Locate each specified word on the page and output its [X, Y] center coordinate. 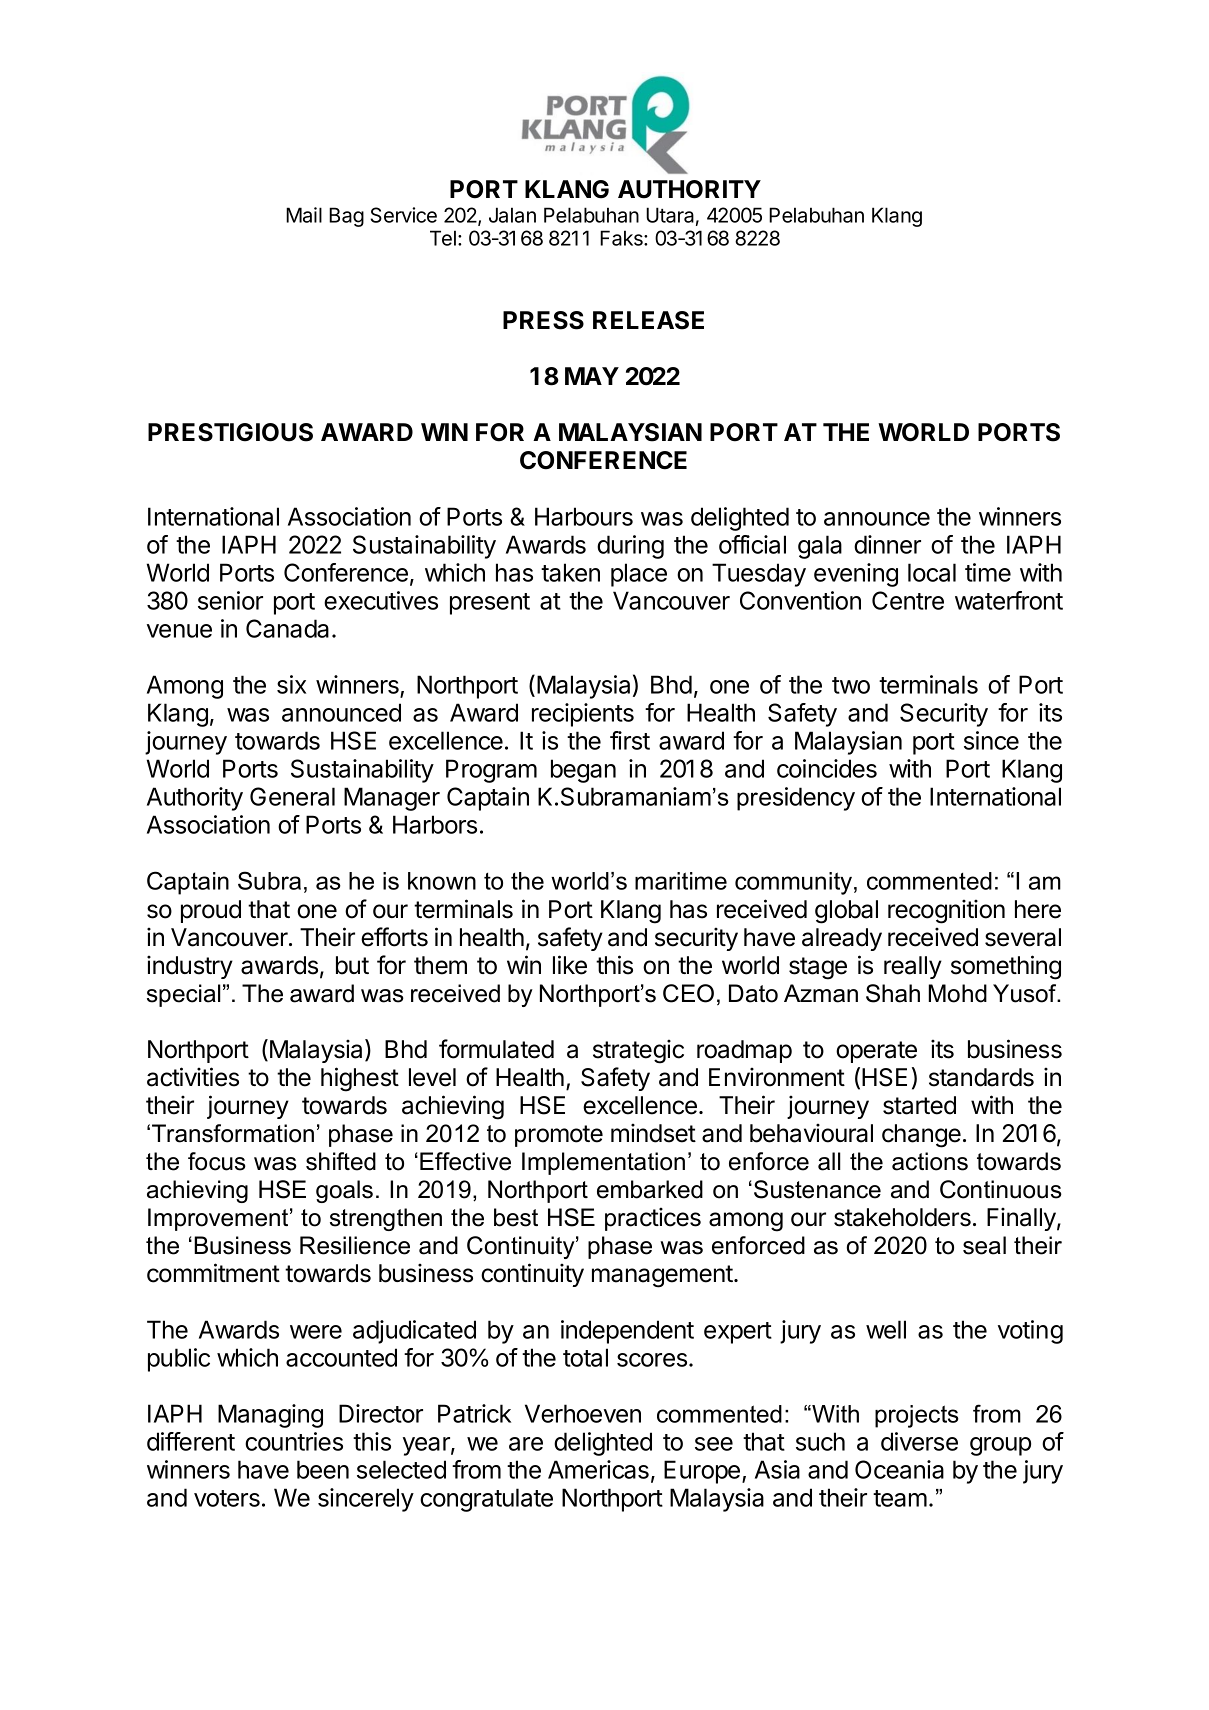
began [583, 771]
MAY [592, 376]
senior [230, 600]
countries [294, 1441]
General [292, 796]
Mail [304, 215]
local [932, 572]
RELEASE [648, 320]
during [630, 547]
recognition [946, 911]
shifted [341, 1161]
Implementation [603, 1163]
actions [930, 1161]
